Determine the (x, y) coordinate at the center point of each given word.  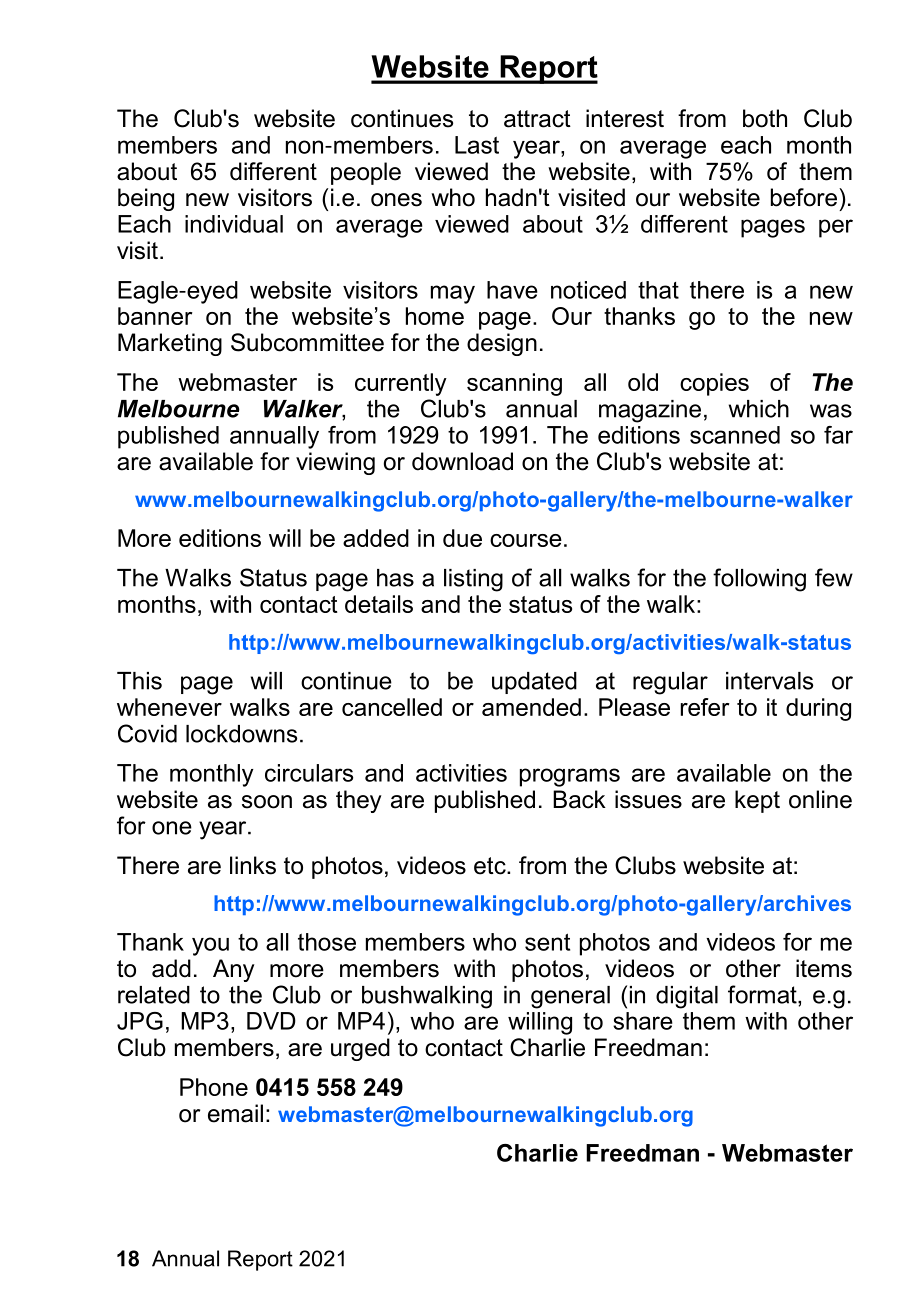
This (139, 681)
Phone (214, 1087)
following (759, 580)
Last (477, 145)
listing (473, 580)
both (765, 118)
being (146, 199)
